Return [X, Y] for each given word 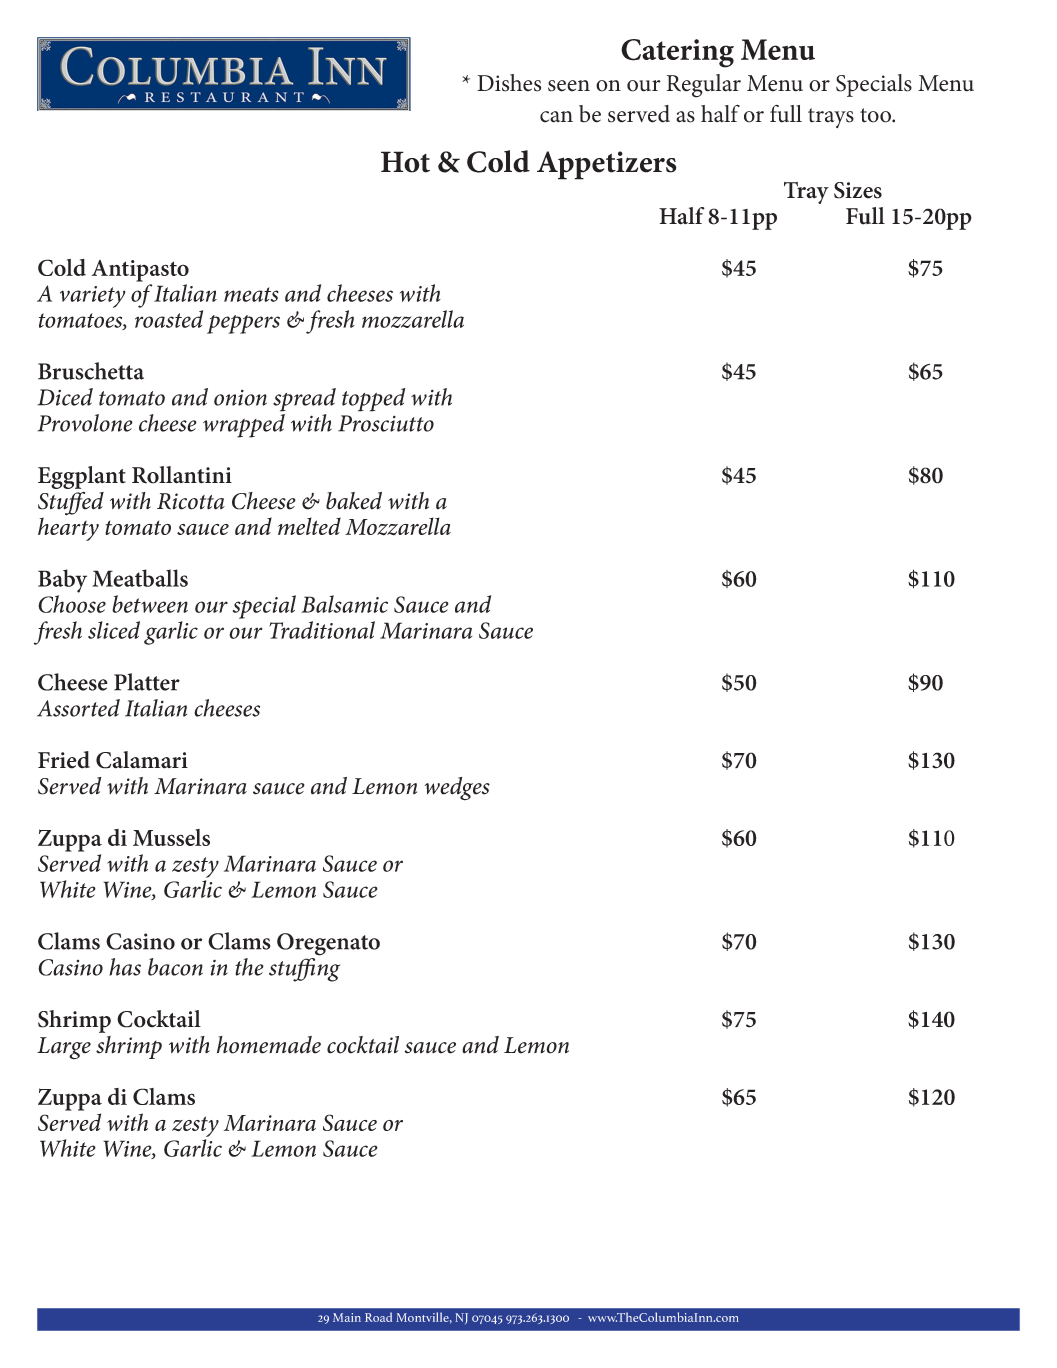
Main [347, 1317]
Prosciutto [386, 423]
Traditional [322, 630]
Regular [704, 86]
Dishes [509, 83]
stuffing [304, 970]
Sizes [858, 190]
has [125, 967]
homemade [269, 1045]
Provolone [85, 423]
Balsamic [344, 604]
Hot [405, 162]
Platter [147, 682]
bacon [175, 967]
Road [378, 1317]
